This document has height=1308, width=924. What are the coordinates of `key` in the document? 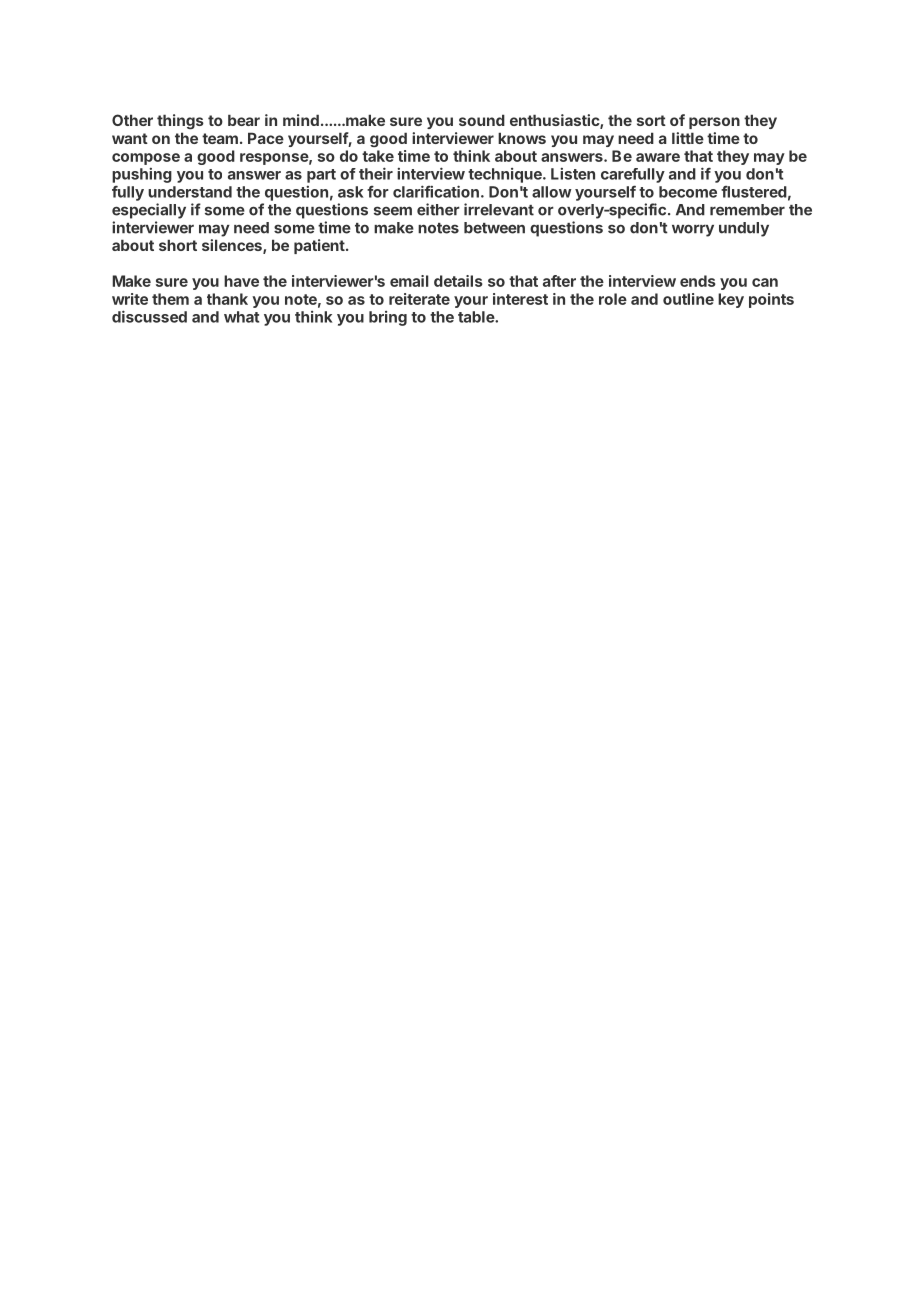 It's located at (731, 300).
